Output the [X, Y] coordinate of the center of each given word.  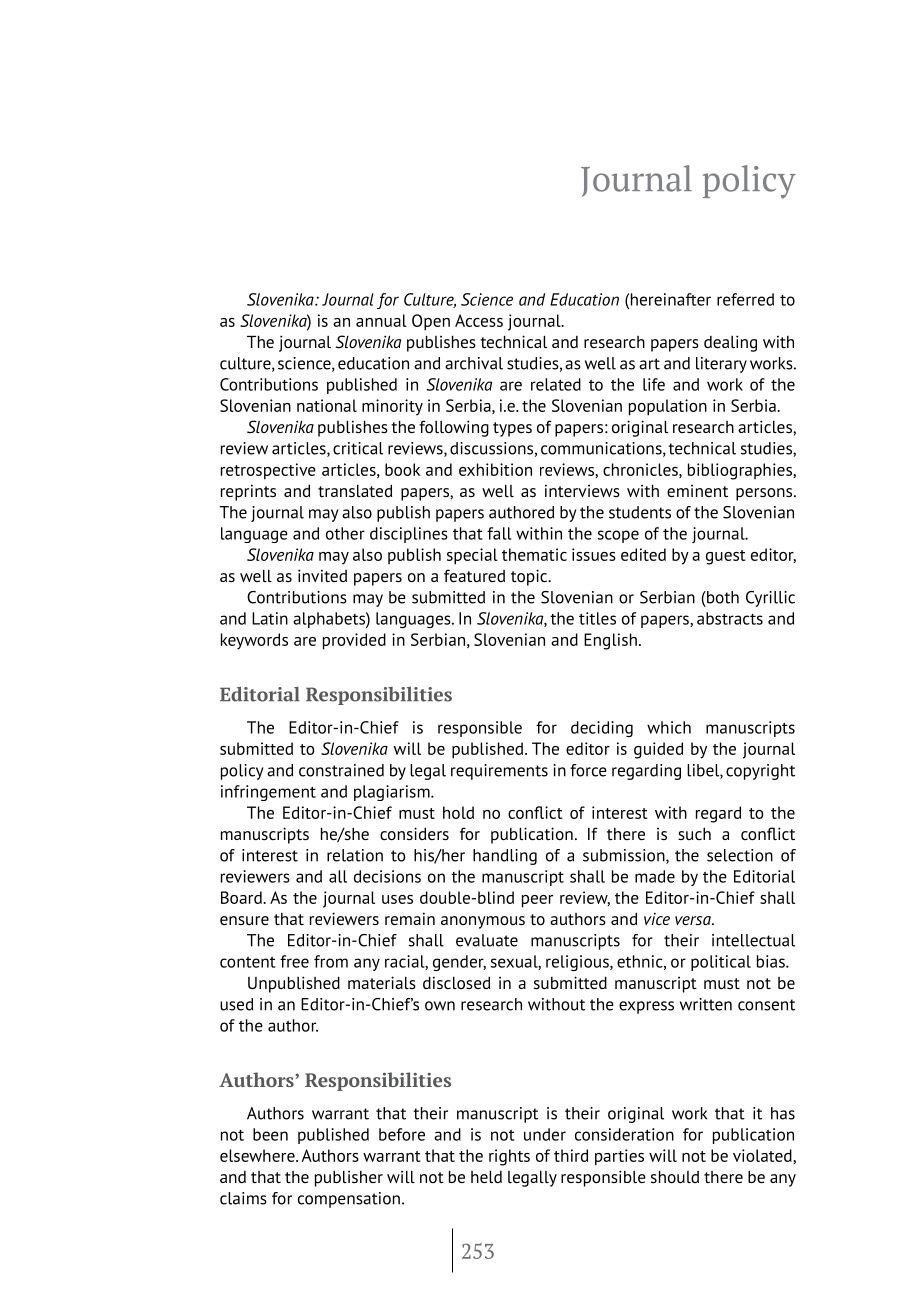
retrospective [268, 471]
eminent [697, 491]
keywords [254, 641]
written [706, 1004]
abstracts [730, 618]
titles [597, 618]
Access [479, 320]
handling [505, 857]
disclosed [456, 982]
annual [381, 320]
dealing [730, 343]
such [694, 834]
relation [355, 855]
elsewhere [258, 1155]
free [294, 961]
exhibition [495, 469]
